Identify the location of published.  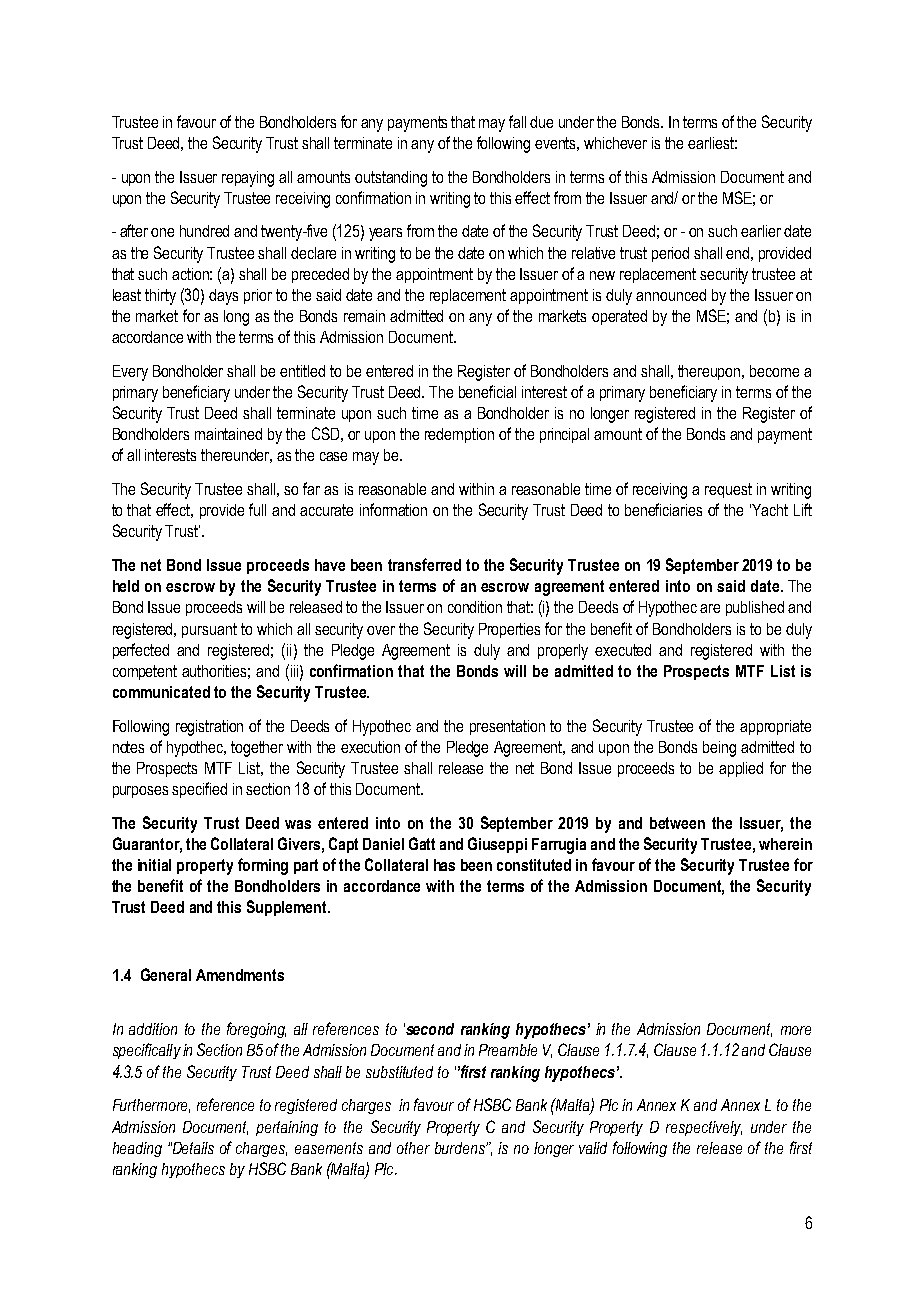
(755, 608).
